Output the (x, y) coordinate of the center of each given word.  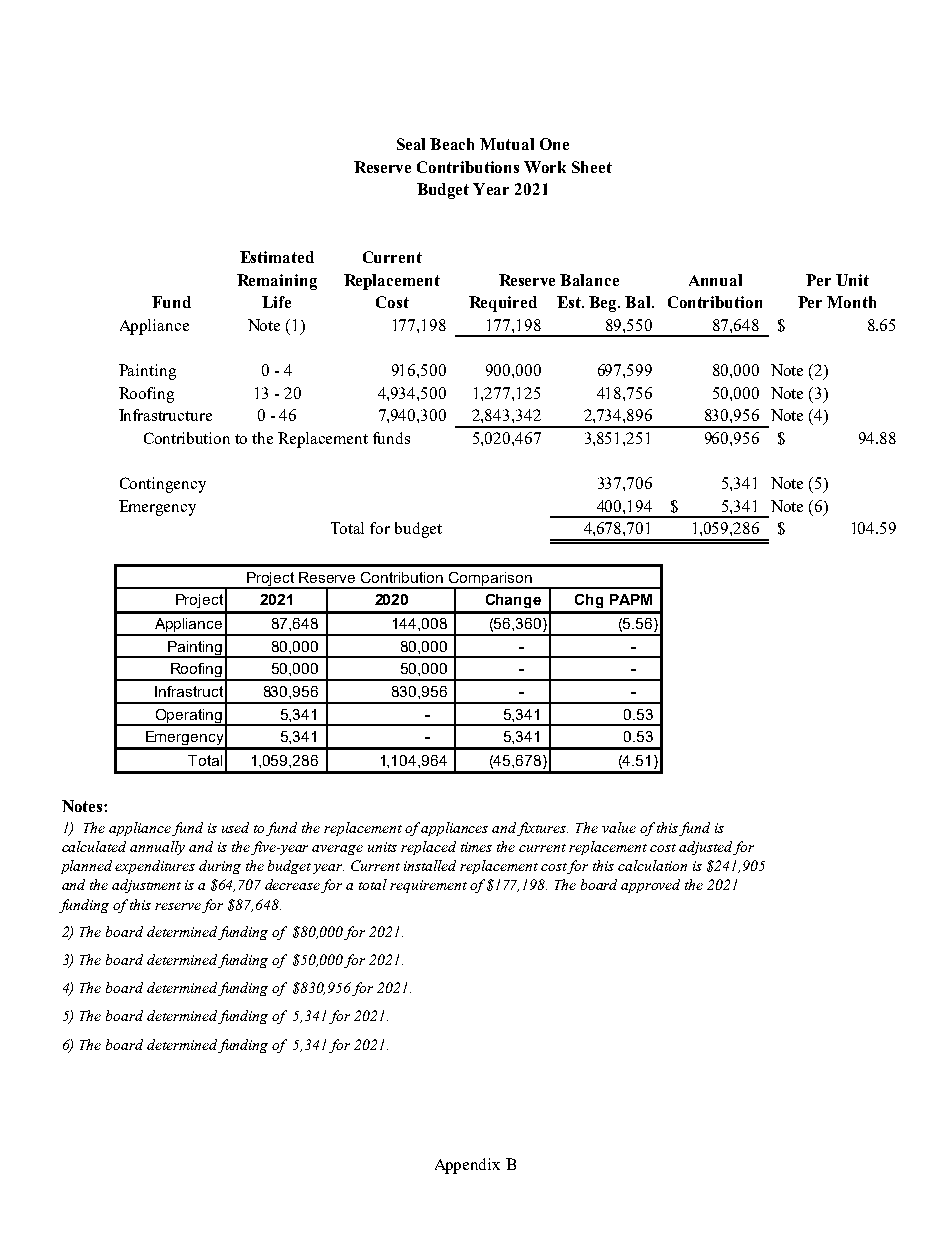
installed (430, 865)
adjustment (146, 886)
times (476, 847)
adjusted (705, 848)
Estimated (277, 257)
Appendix (467, 1166)
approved (650, 886)
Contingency (163, 485)
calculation (652, 865)
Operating (188, 717)
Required (503, 304)
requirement (428, 886)
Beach (452, 144)
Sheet (592, 167)
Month (851, 302)
